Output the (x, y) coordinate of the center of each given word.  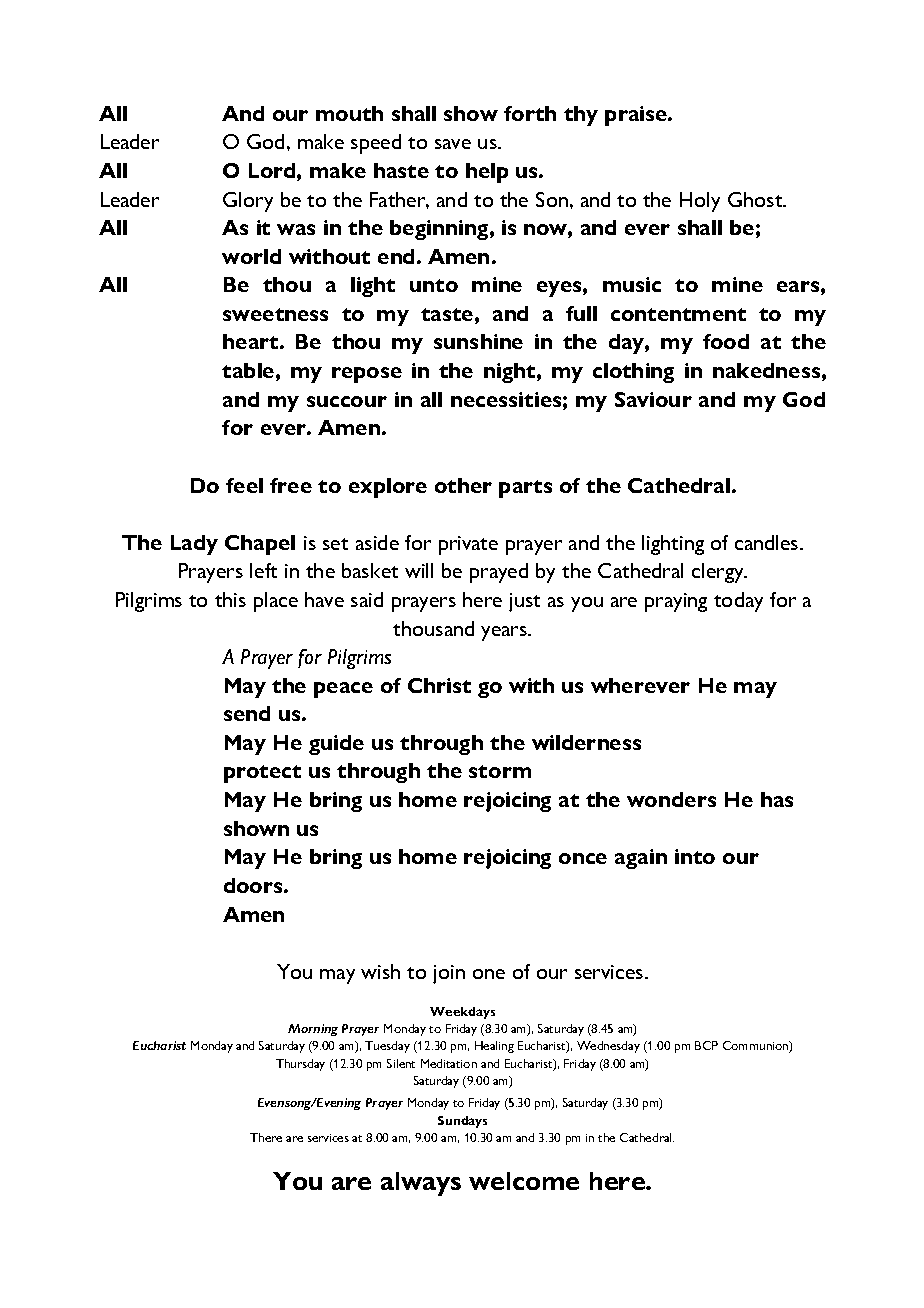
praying (676, 602)
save (453, 144)
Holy (700, 202)
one (489, 974)
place (276, 602)
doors (254, 885)
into (695, 856)
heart (252, 341)
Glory (248, 202)
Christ (439, 685)
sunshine (478, 341)
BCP (706, 1045)
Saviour (653, 399)
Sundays (462, 1122)
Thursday (300, 1065)
